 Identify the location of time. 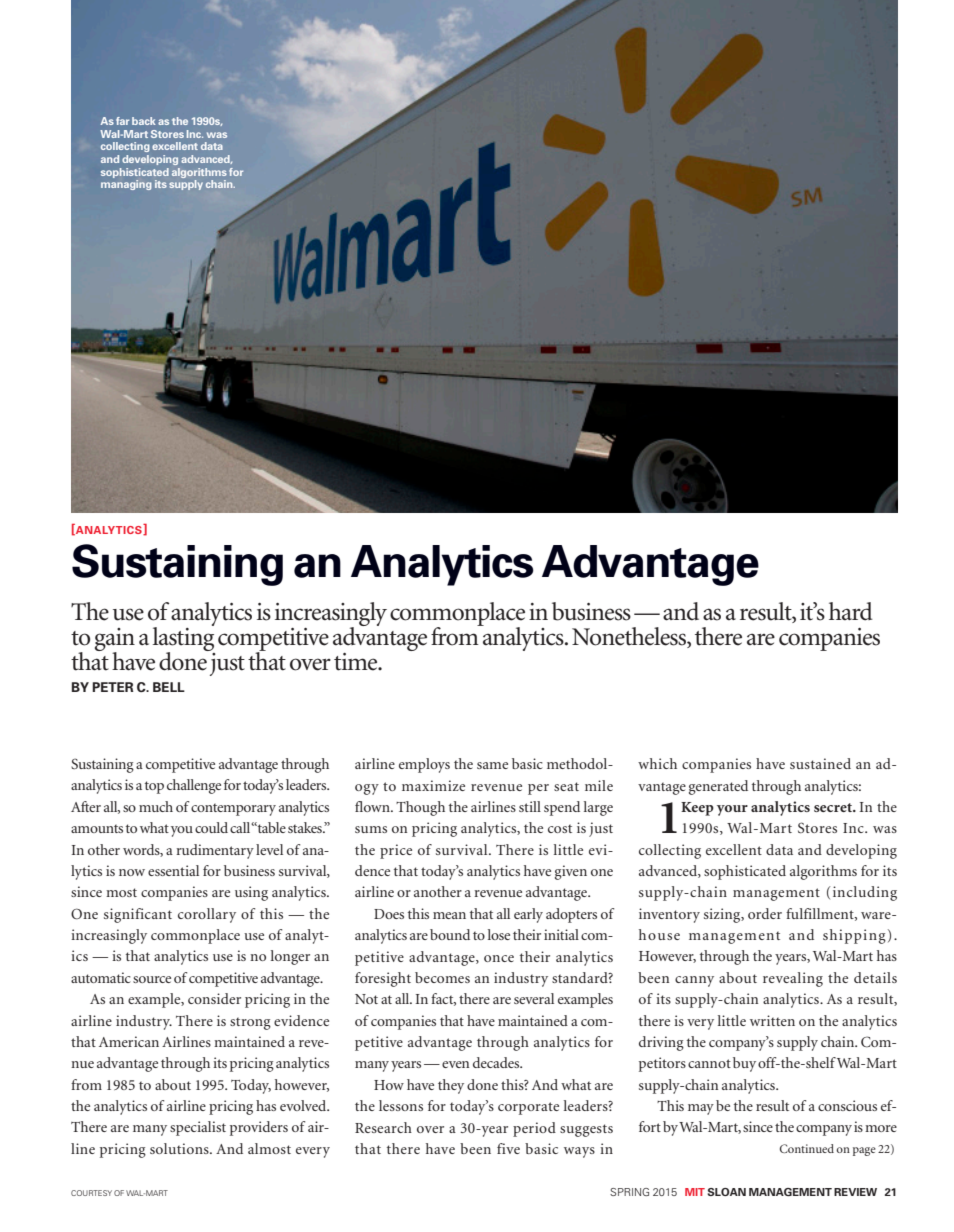
(357, 662).
